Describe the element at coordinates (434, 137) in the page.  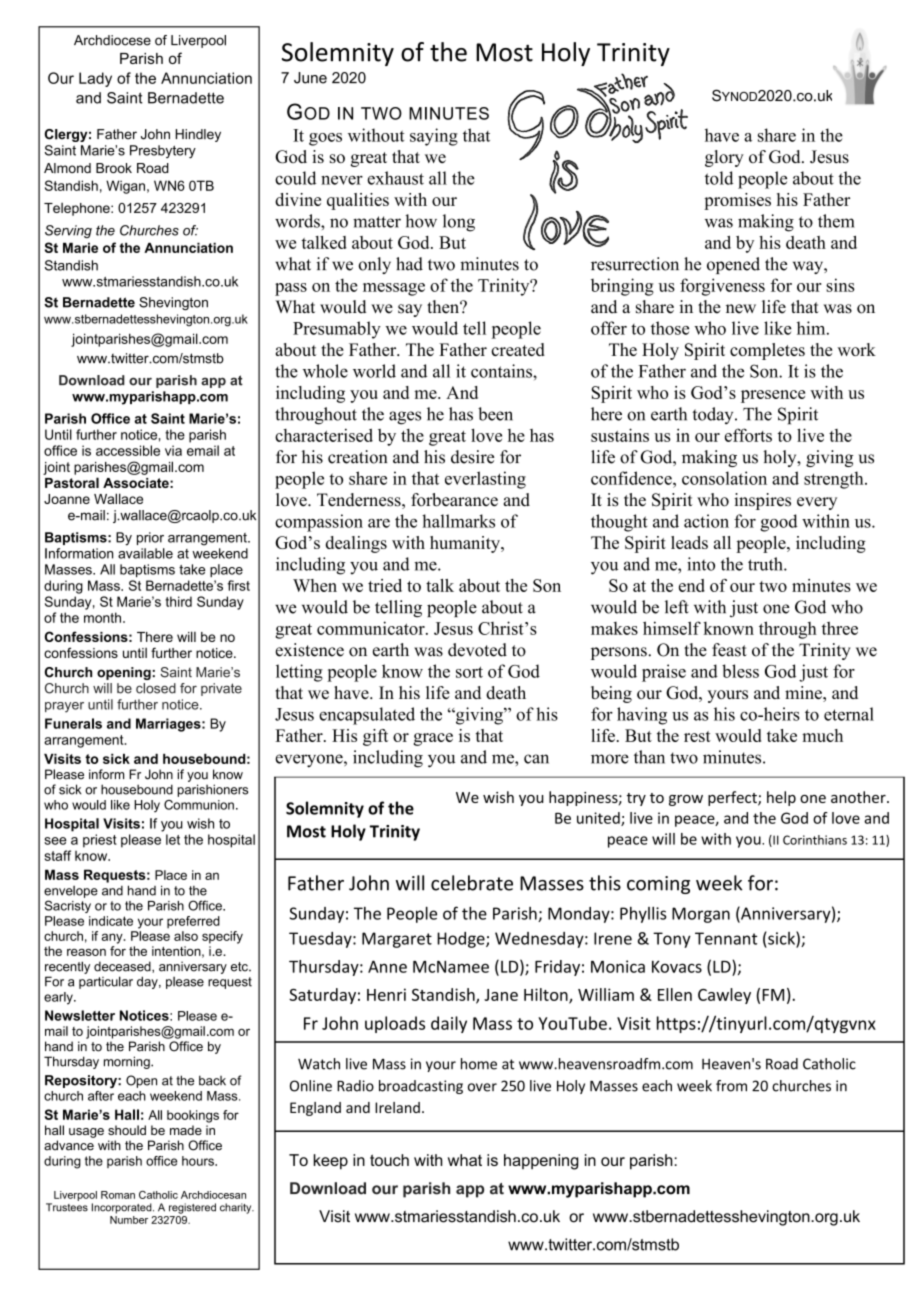
I see `saying` at that location.
